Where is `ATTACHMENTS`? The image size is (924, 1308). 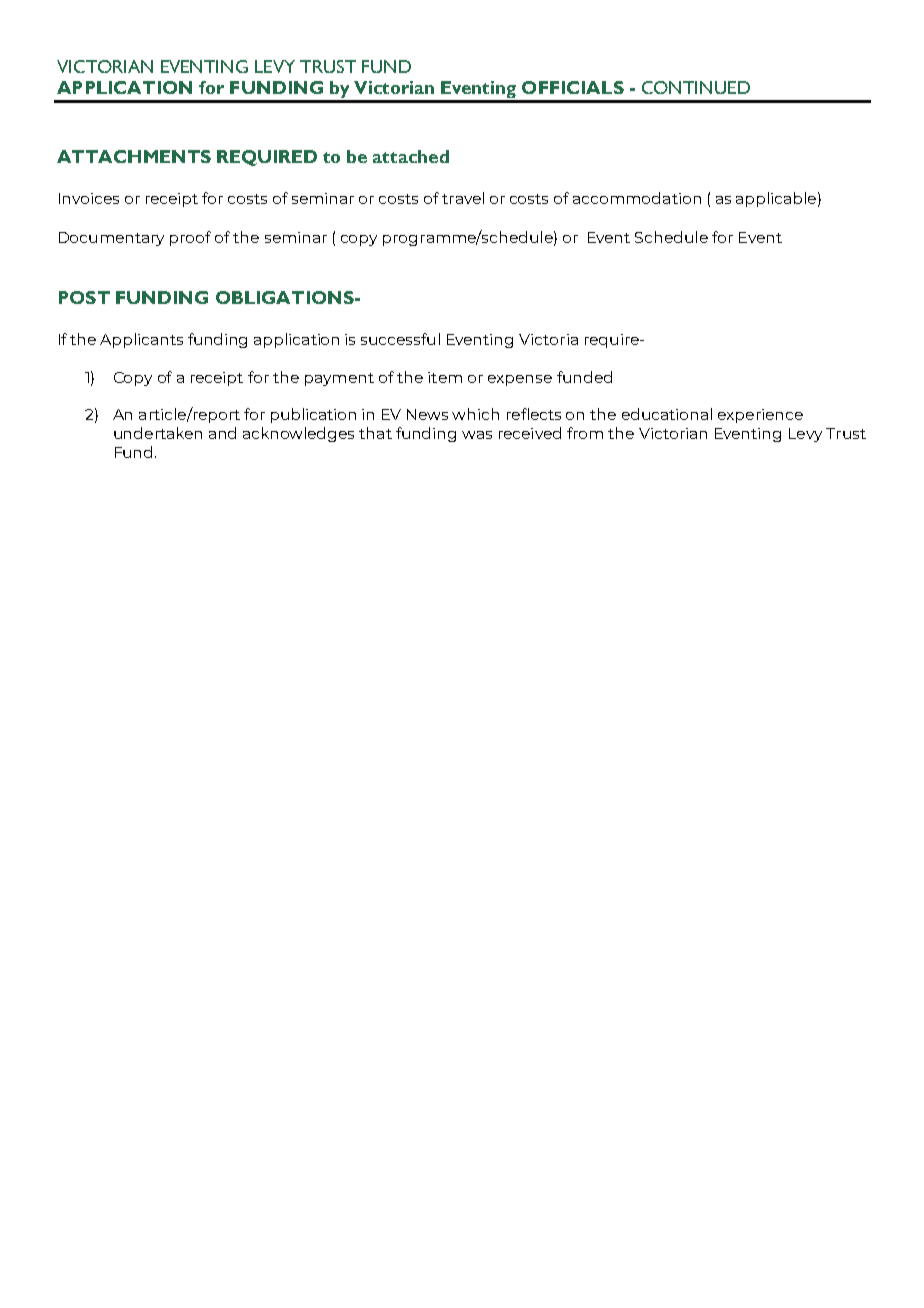
ATTACHMENTS is located at coordinates (134, 156).
